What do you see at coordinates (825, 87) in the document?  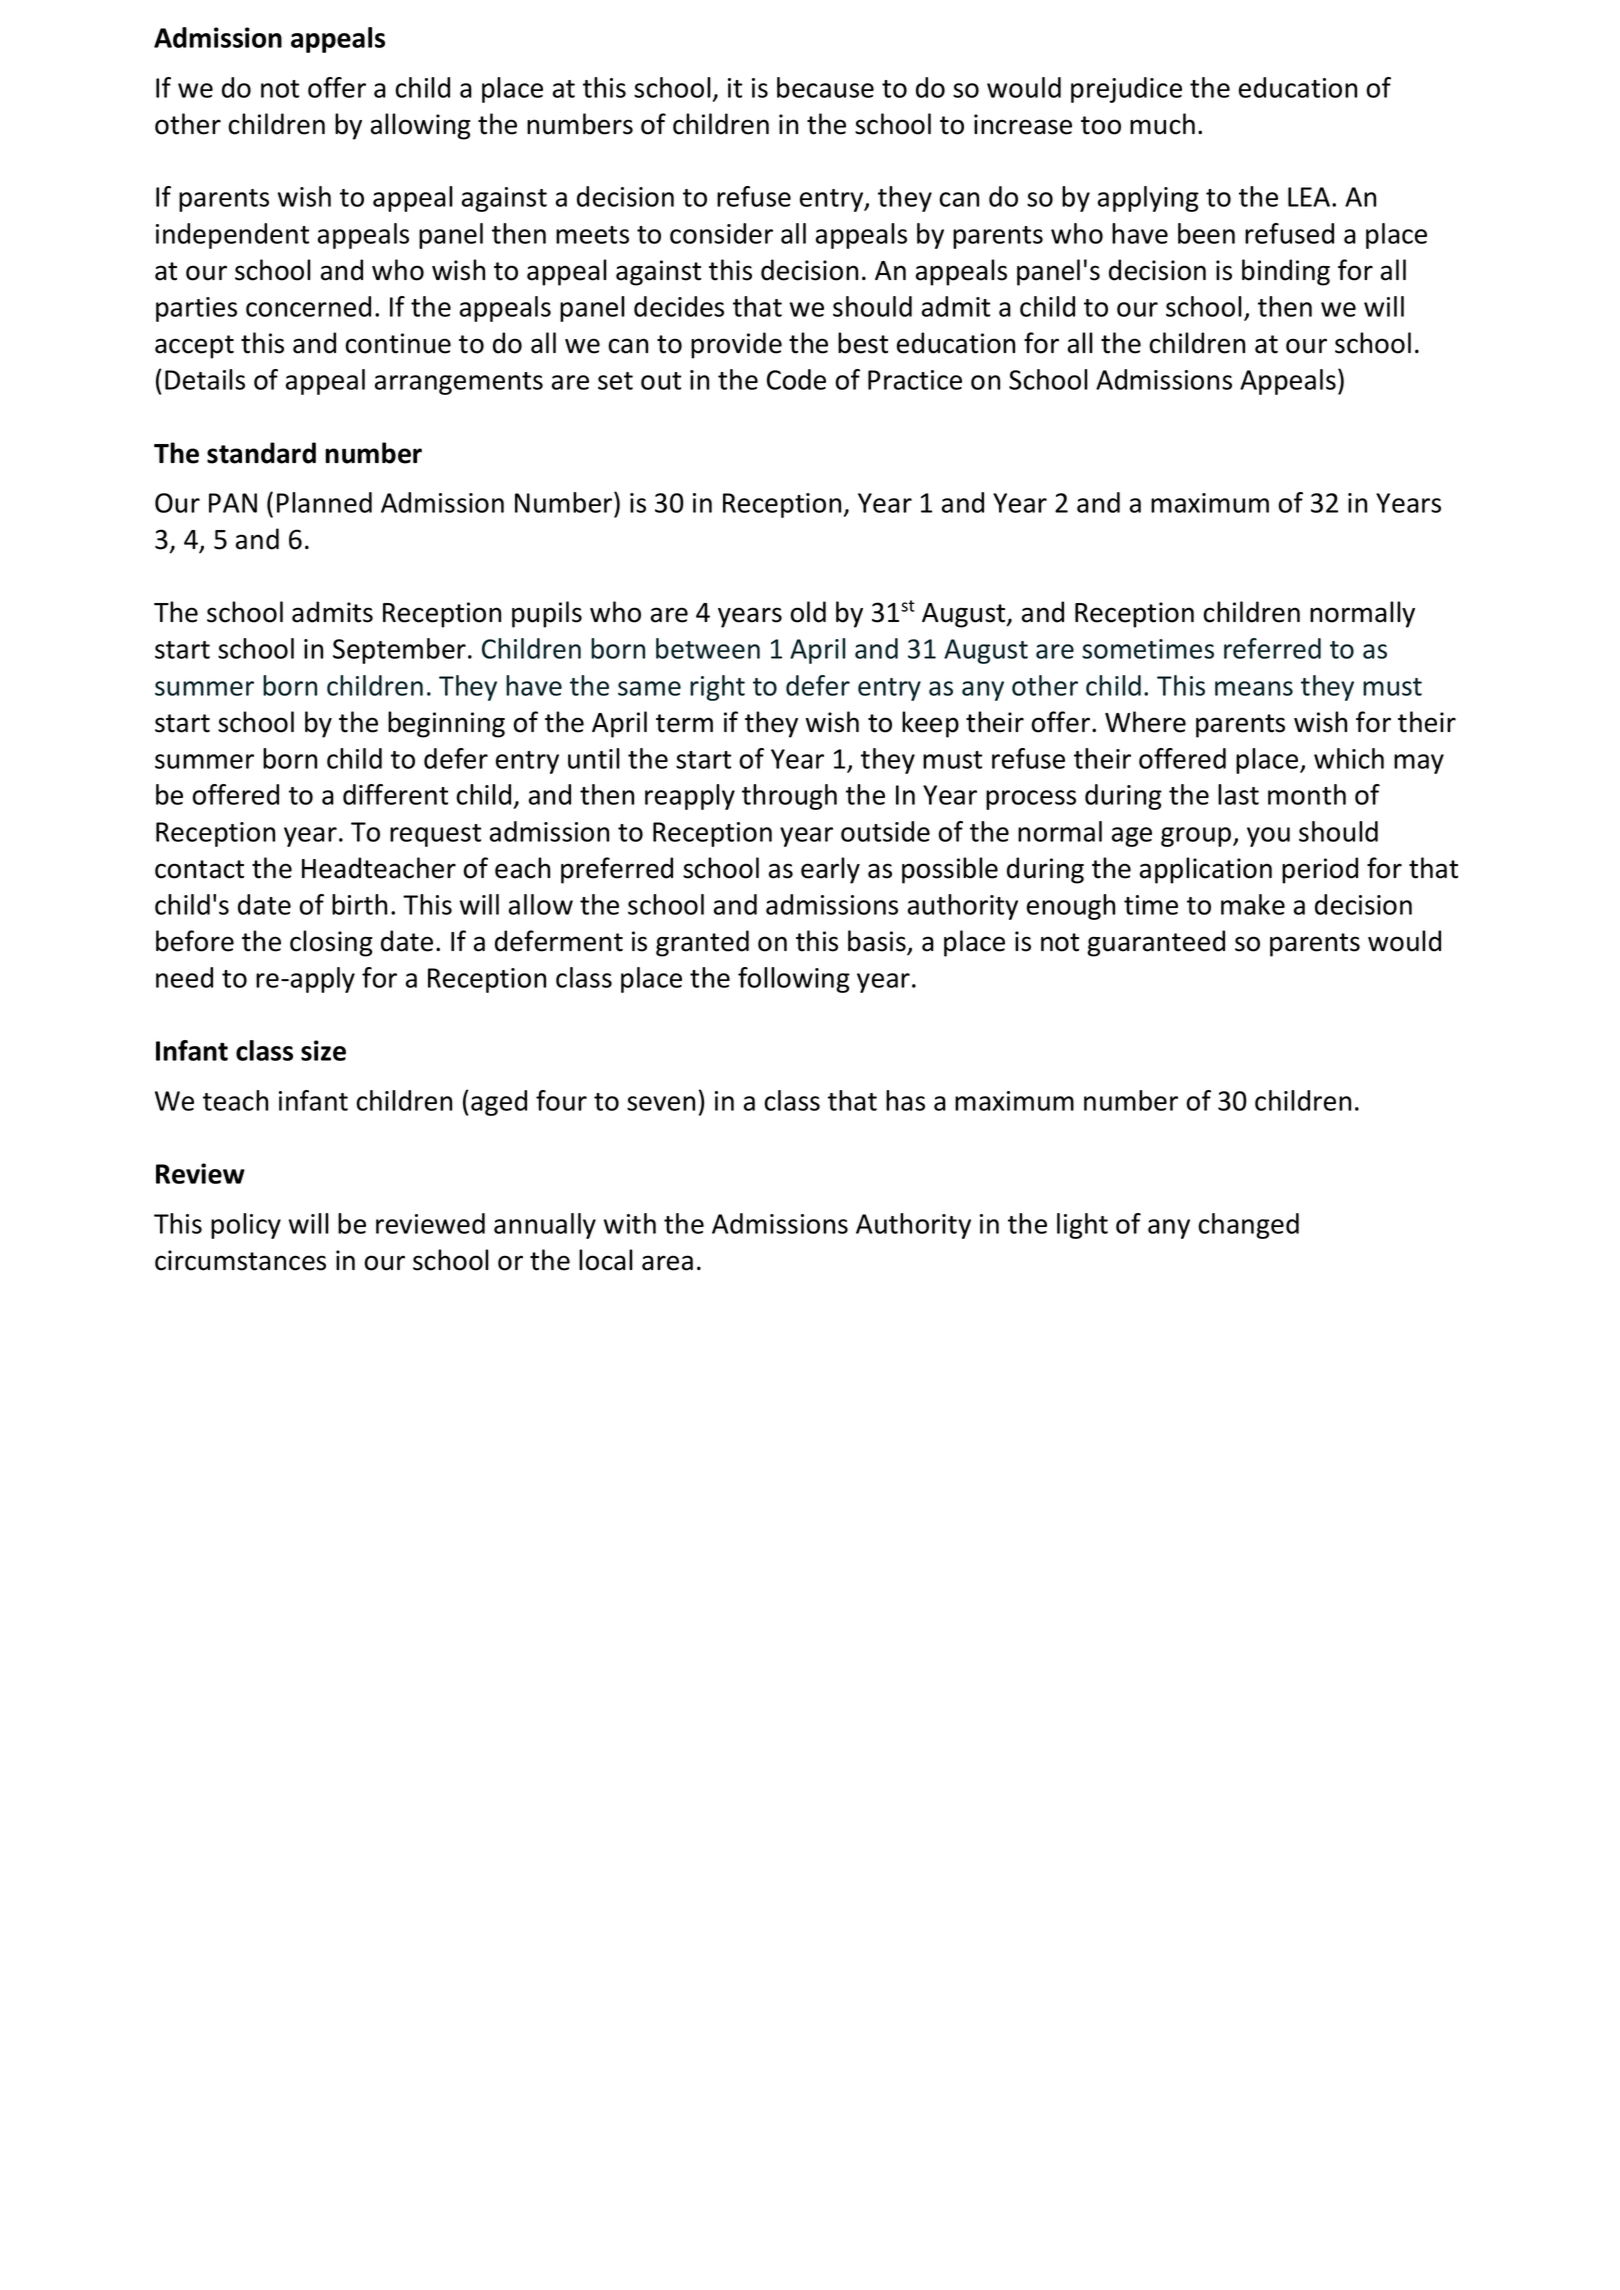 I see `because` at bounding box center [825, 87].
